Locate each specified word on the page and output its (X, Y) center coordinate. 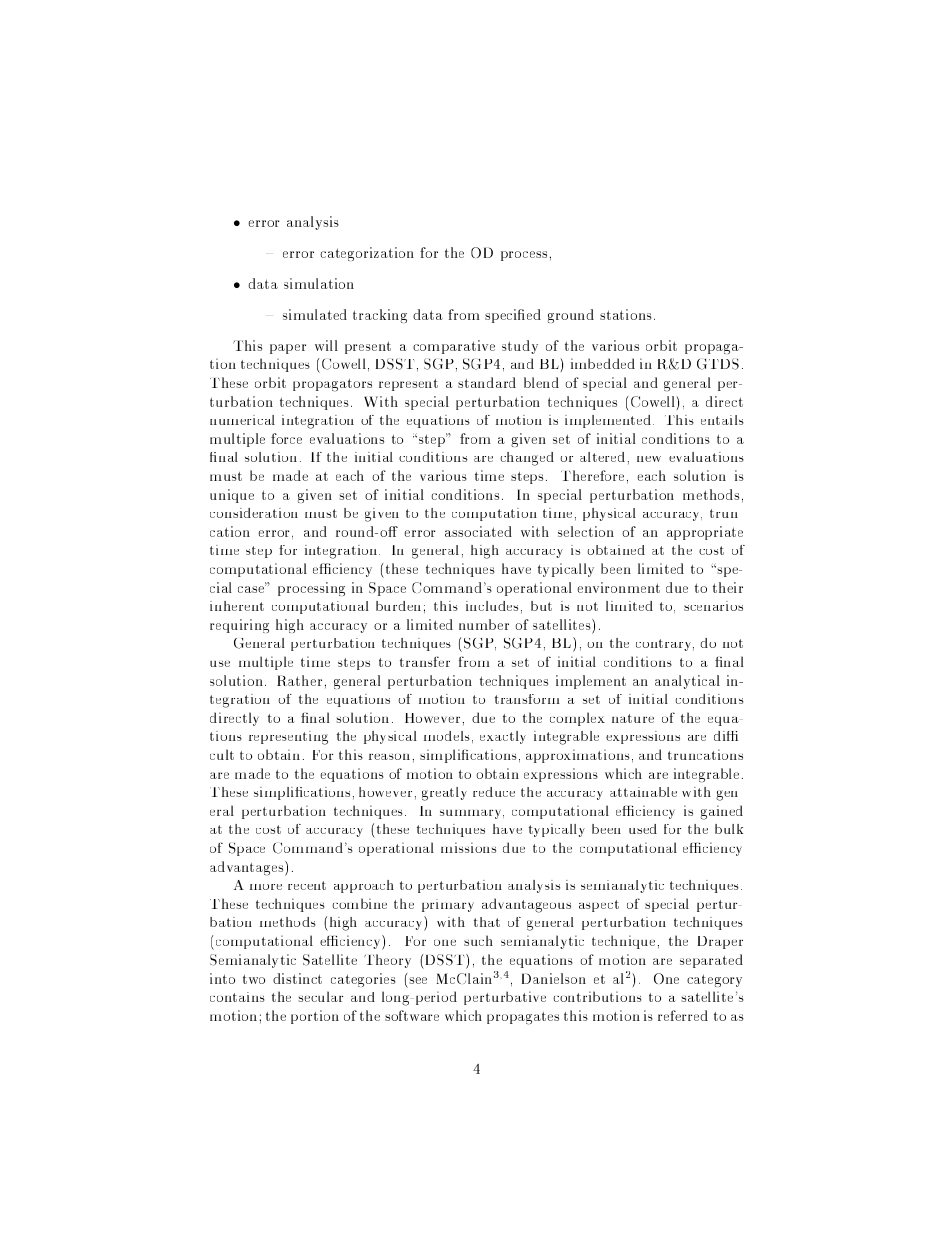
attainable (643, 792)
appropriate (705, 533)
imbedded (603, 363)
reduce (494, 792)
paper (288, 349)
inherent (237, 606)
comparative (454, 347)
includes (492, 606)
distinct (297, 978)
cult (222, 754)
